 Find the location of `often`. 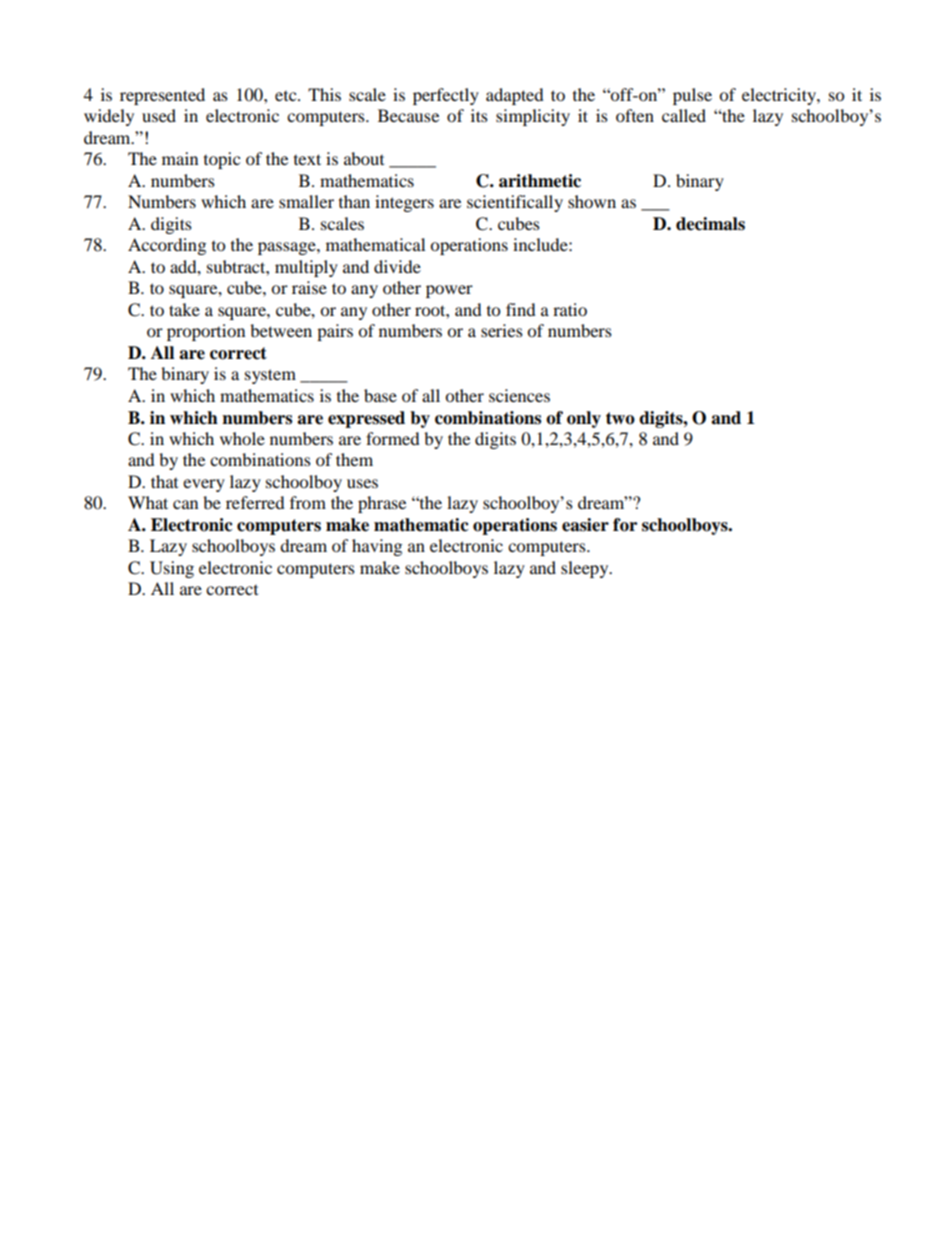

often is located at coordinates (635, 115).
